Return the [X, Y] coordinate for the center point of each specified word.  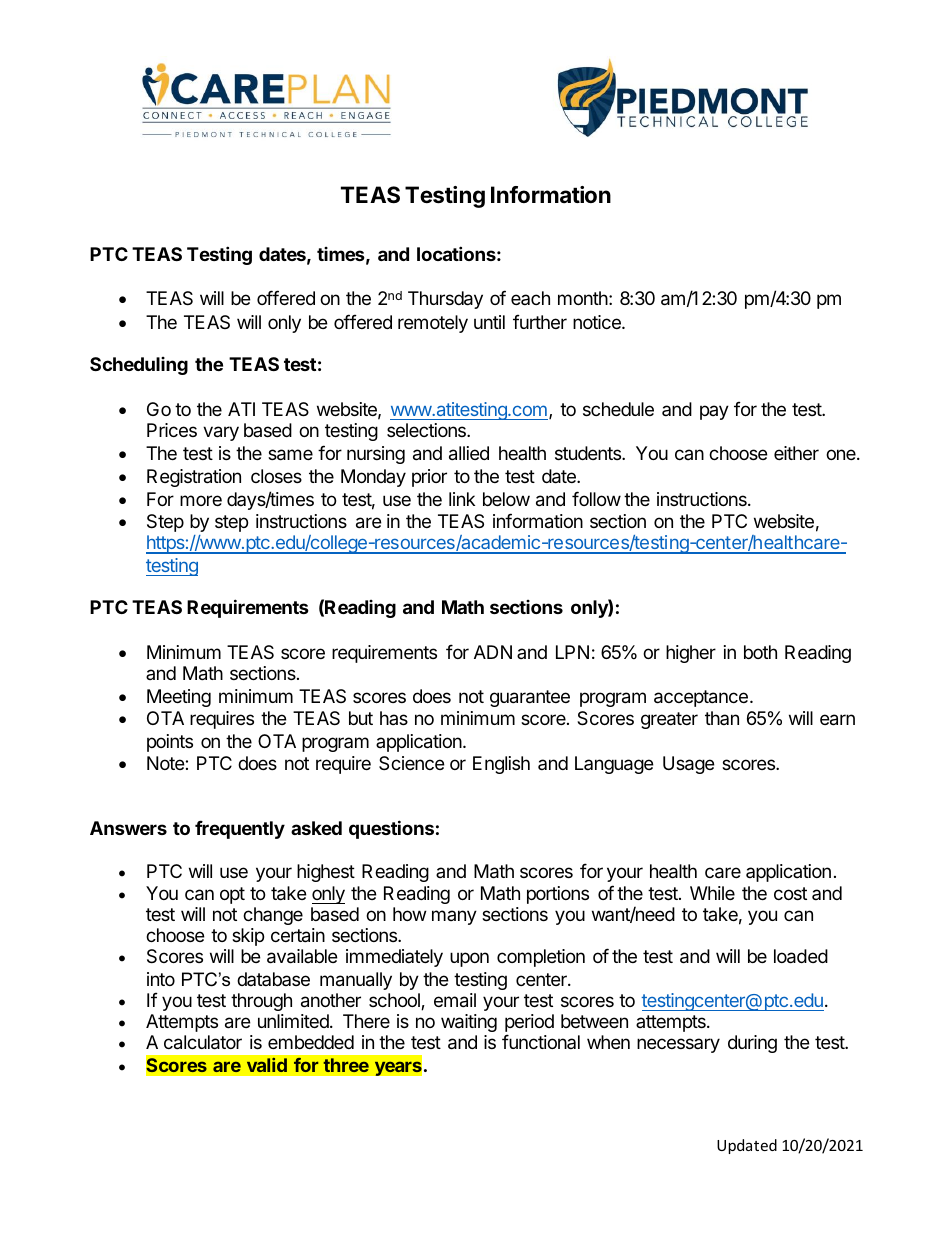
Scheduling [139, 366]
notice [598, 322]
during [752, 1044]
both [760, 652]
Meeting [179, 698]
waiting [469, 1023]
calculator [203, 1042]
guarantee [530, 698]
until [489, 322]
